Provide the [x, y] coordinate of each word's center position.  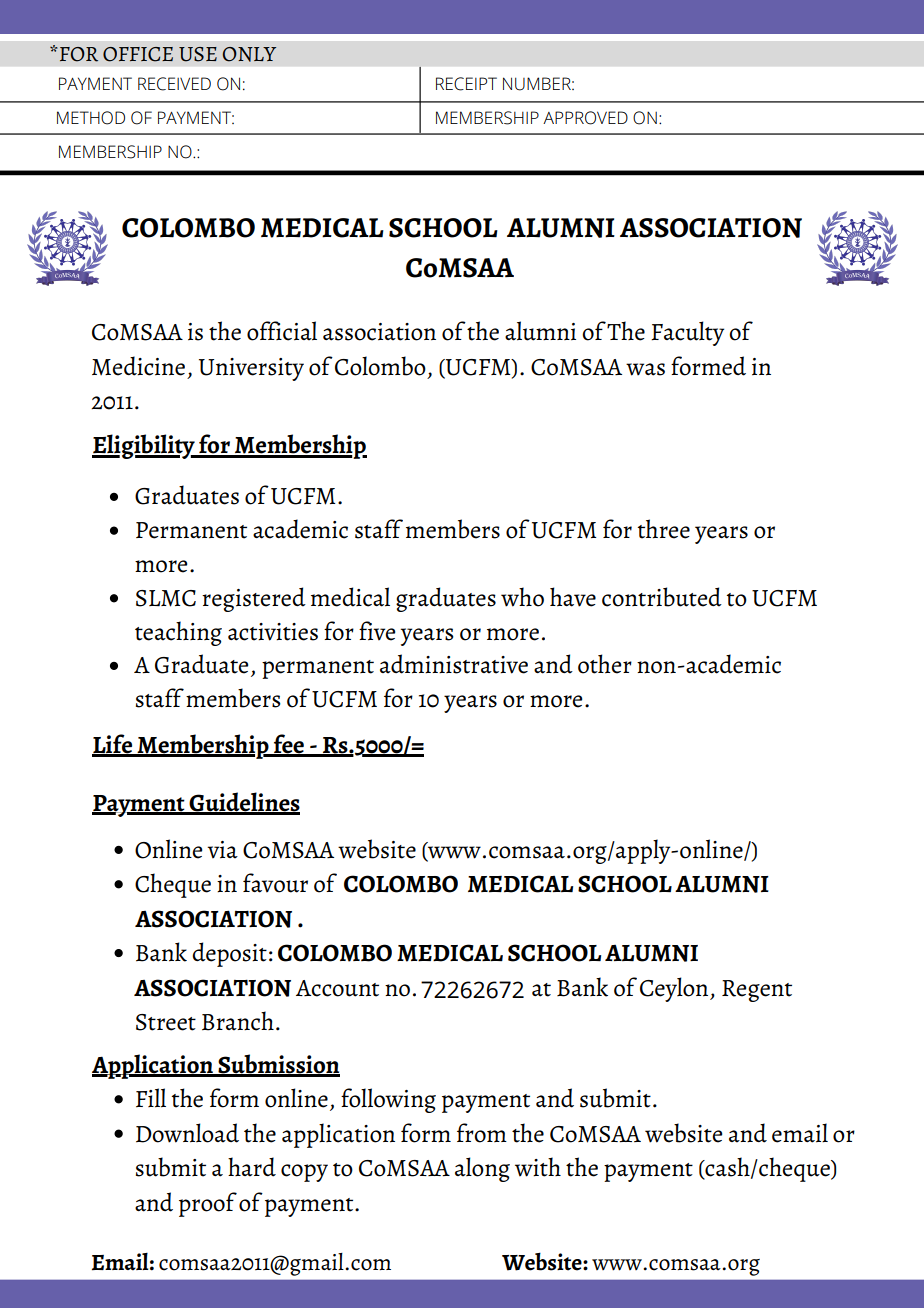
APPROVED [585, 118]
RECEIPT [466, 84]
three [664, 529]
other [605, 664]
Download [187, 1133]
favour [275, 883]
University [251, 369]
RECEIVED [174, 84]
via [222, 850]
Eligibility [144, 446]
